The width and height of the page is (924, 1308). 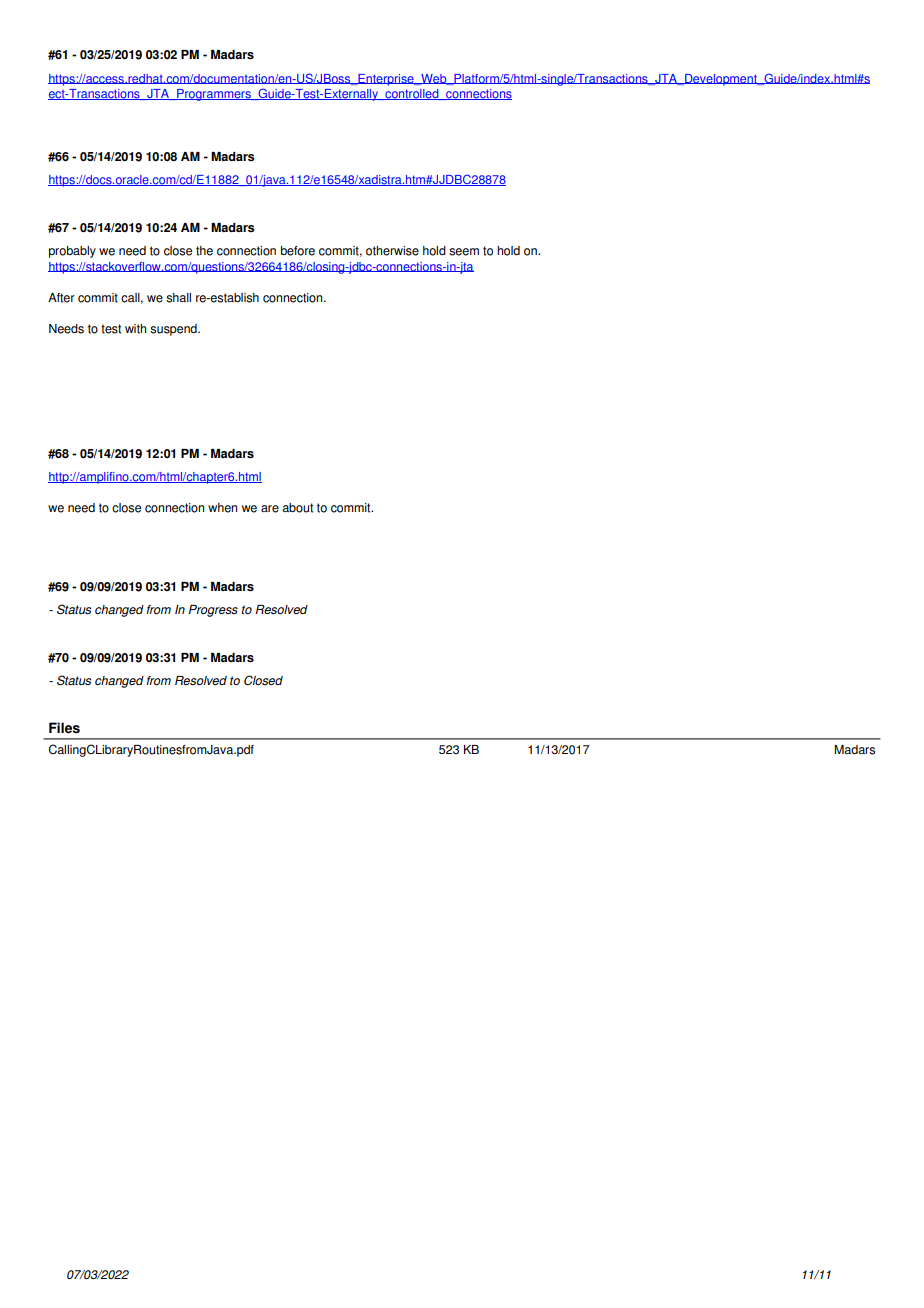 What do you see at coordinates (297, 508) in the page?
I see `about` at bounding box center [297, 508].
